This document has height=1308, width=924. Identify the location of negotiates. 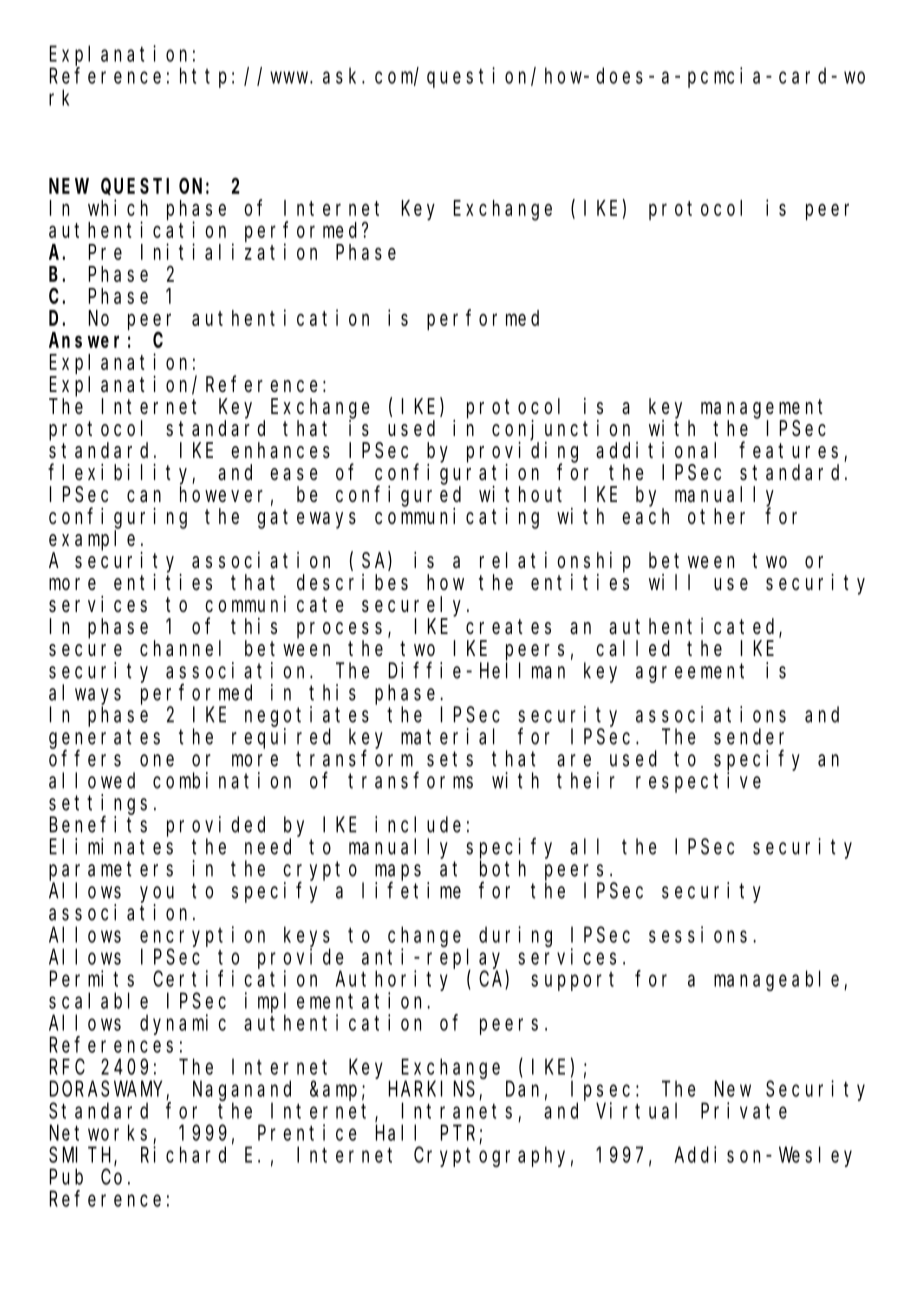
(307, 716).
